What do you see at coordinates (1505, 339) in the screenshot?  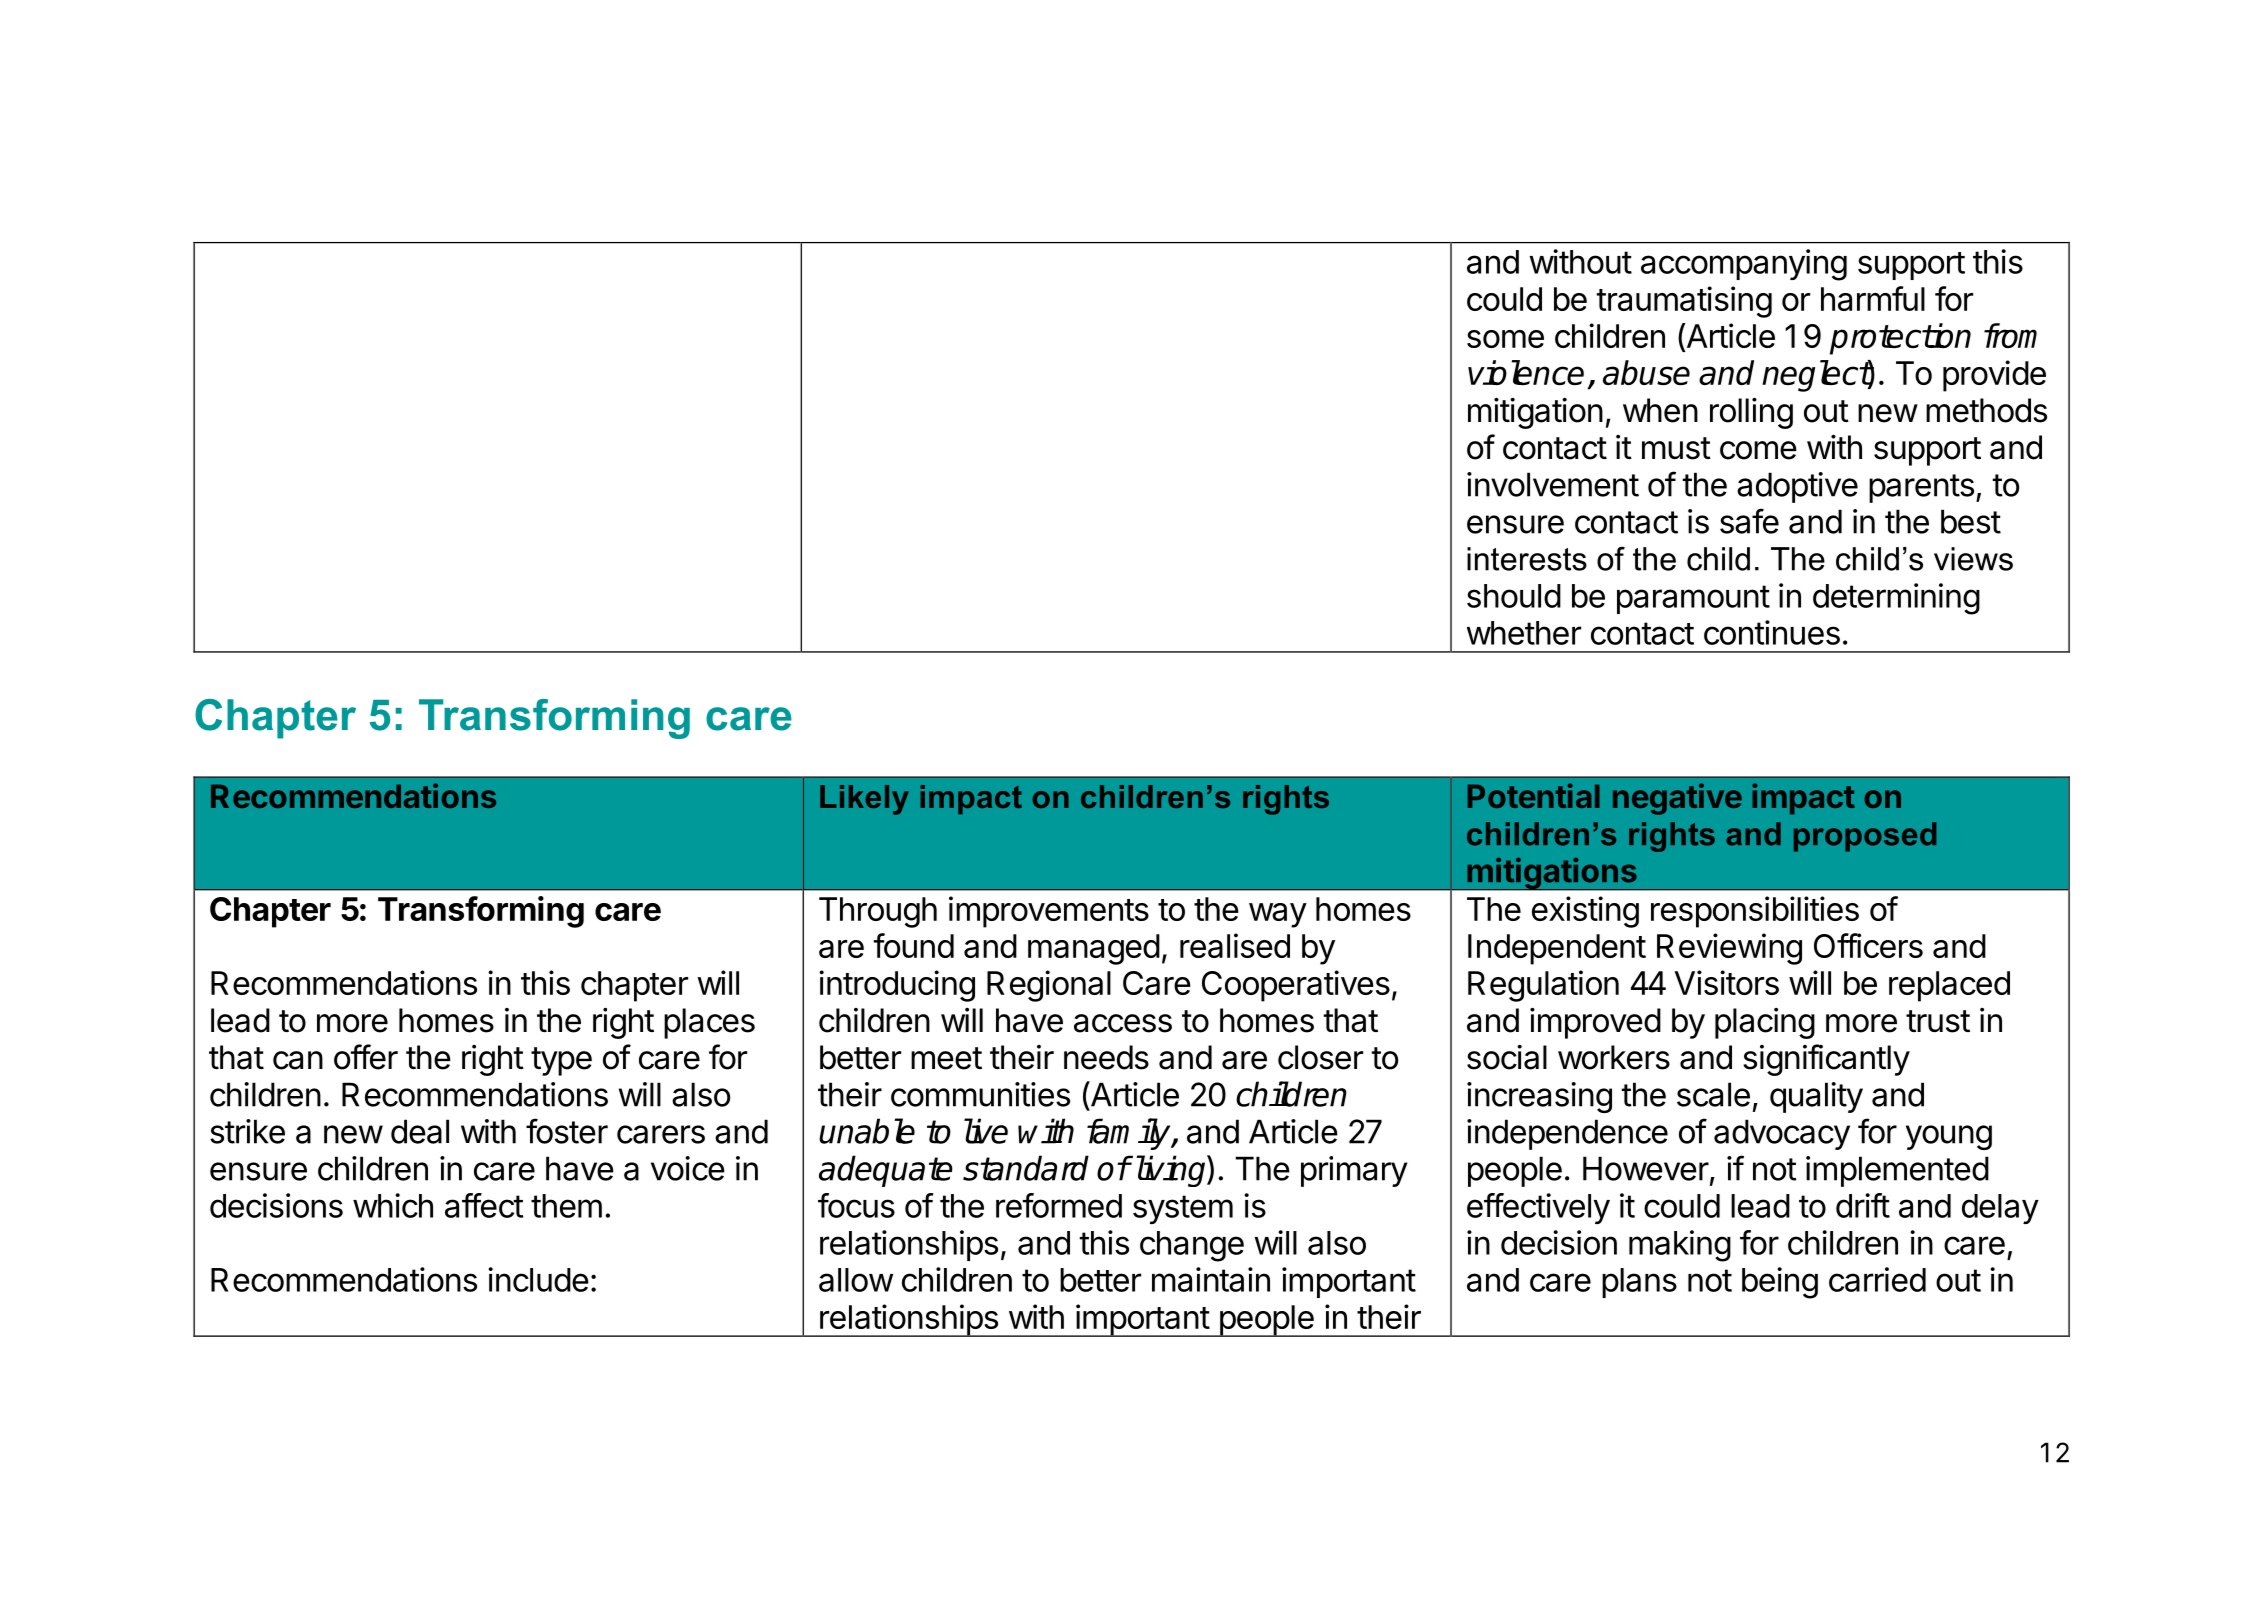 I see `some` at bounding box center [1505, 339].
